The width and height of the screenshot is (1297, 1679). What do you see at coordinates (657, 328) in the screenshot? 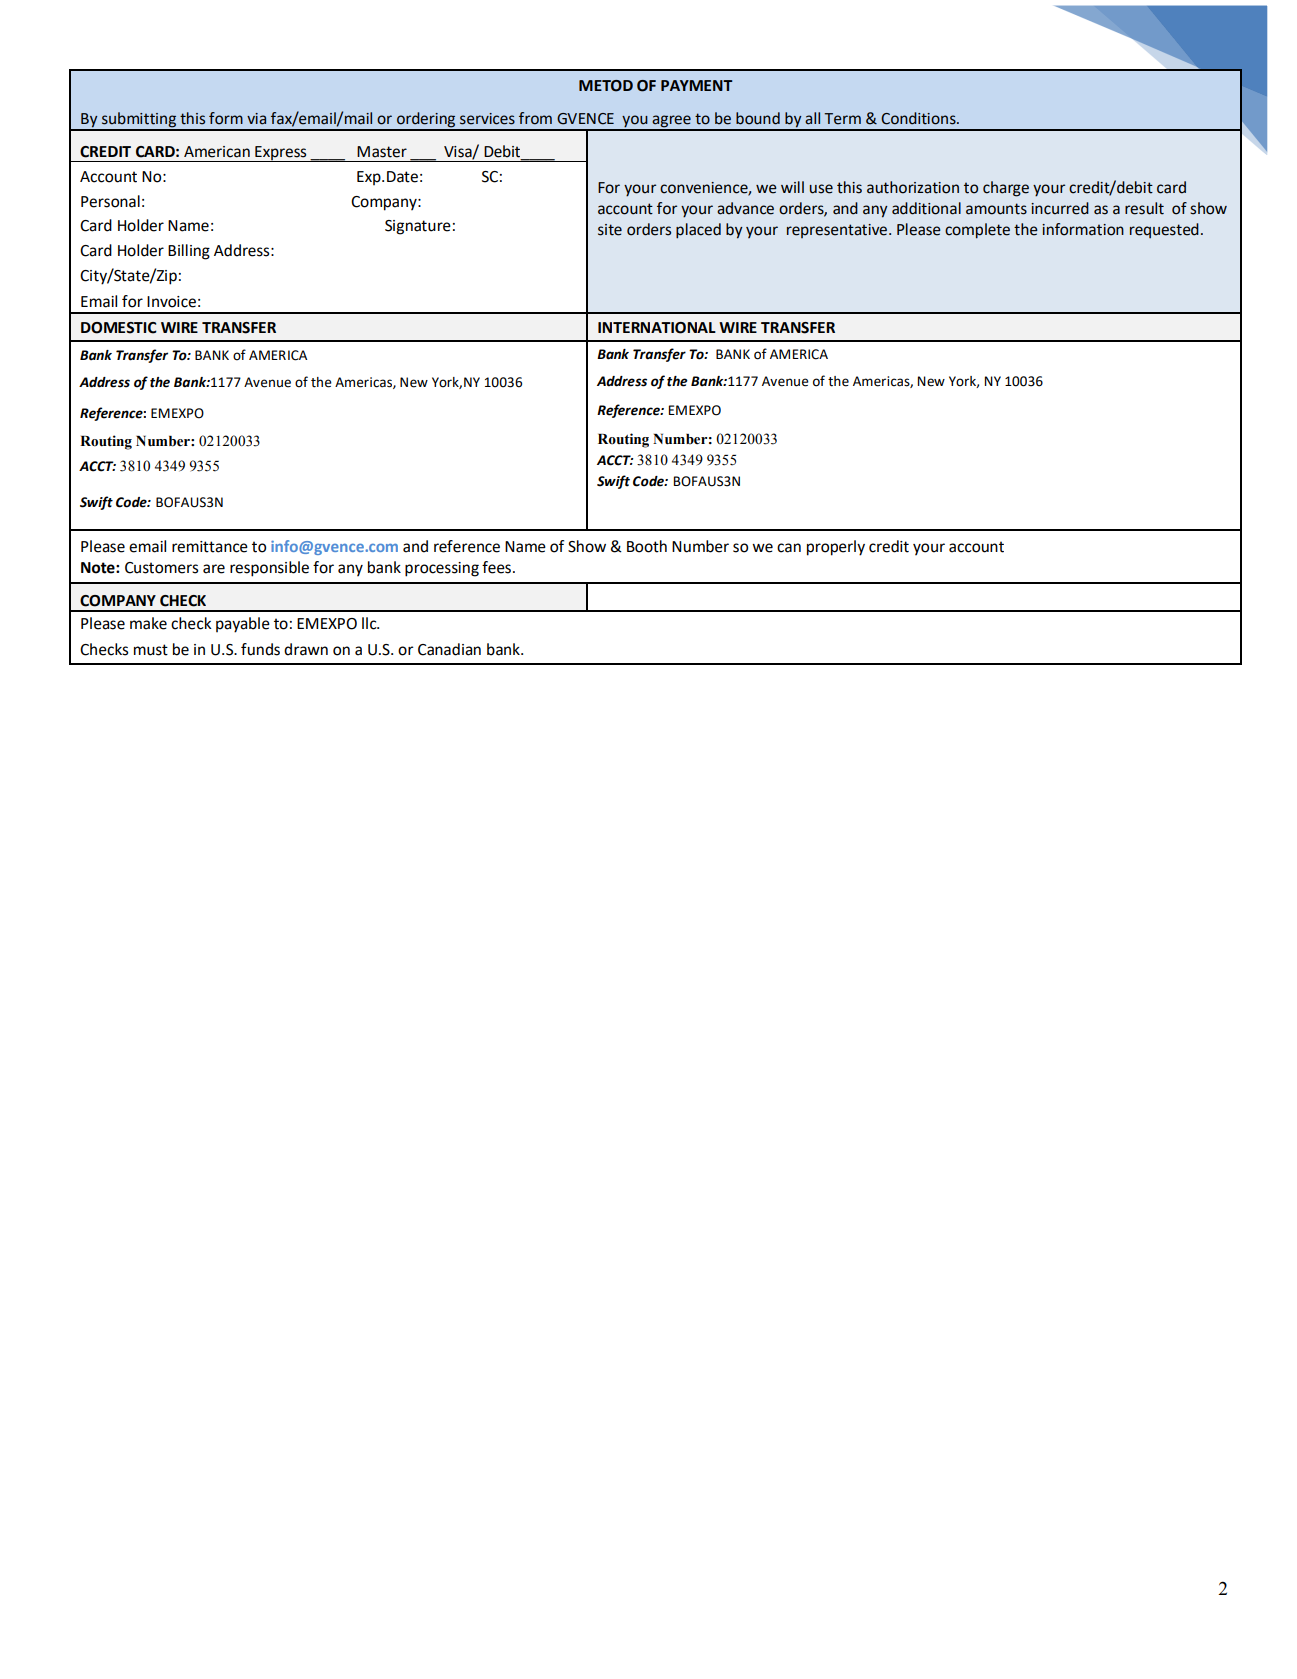
I see `INTERNATIONAL` at bounding box center [657, 328].
